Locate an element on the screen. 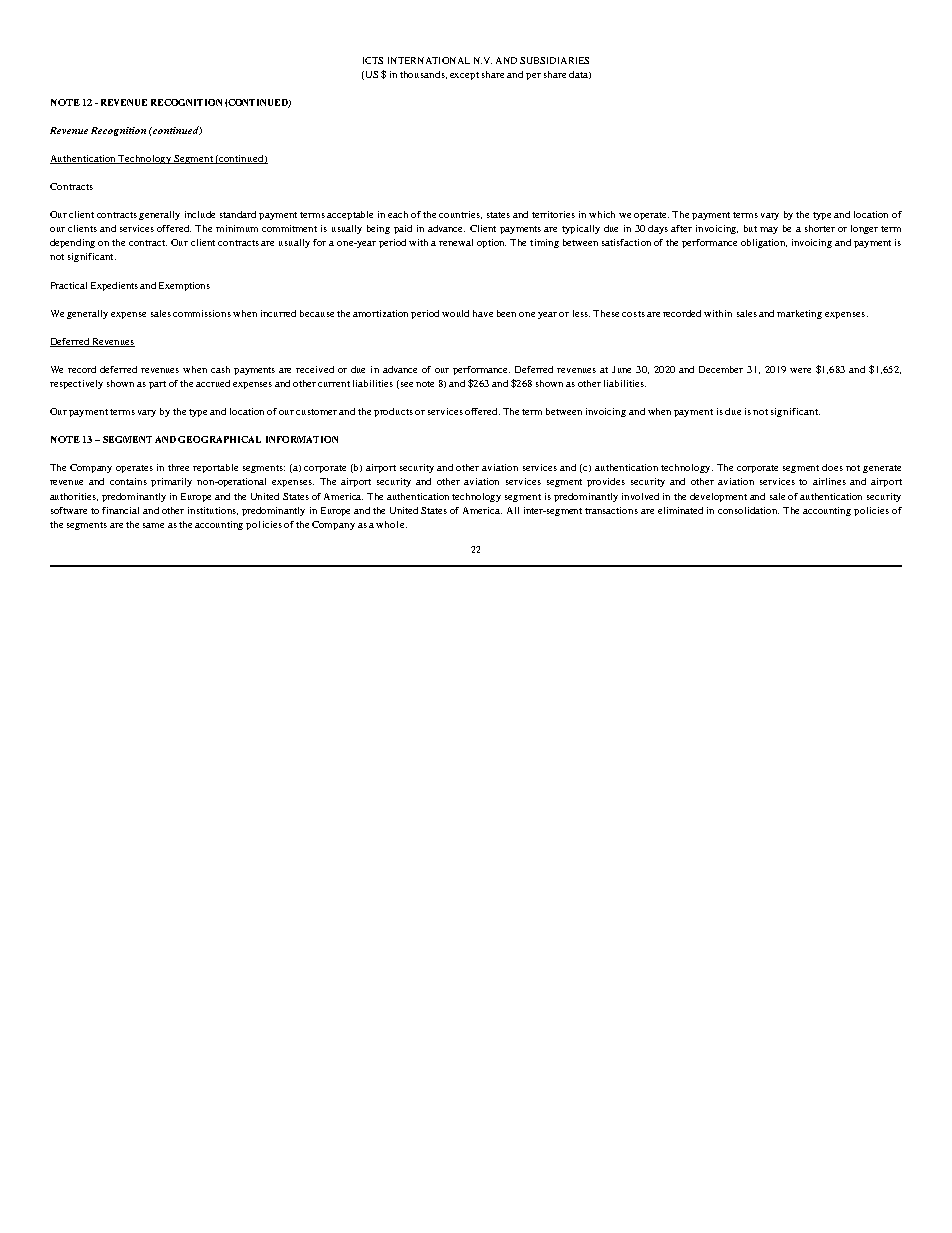 The width and height of the screenshot is (952, 1233). SUBSIDIARIES is located at coordinates (554, 60).
